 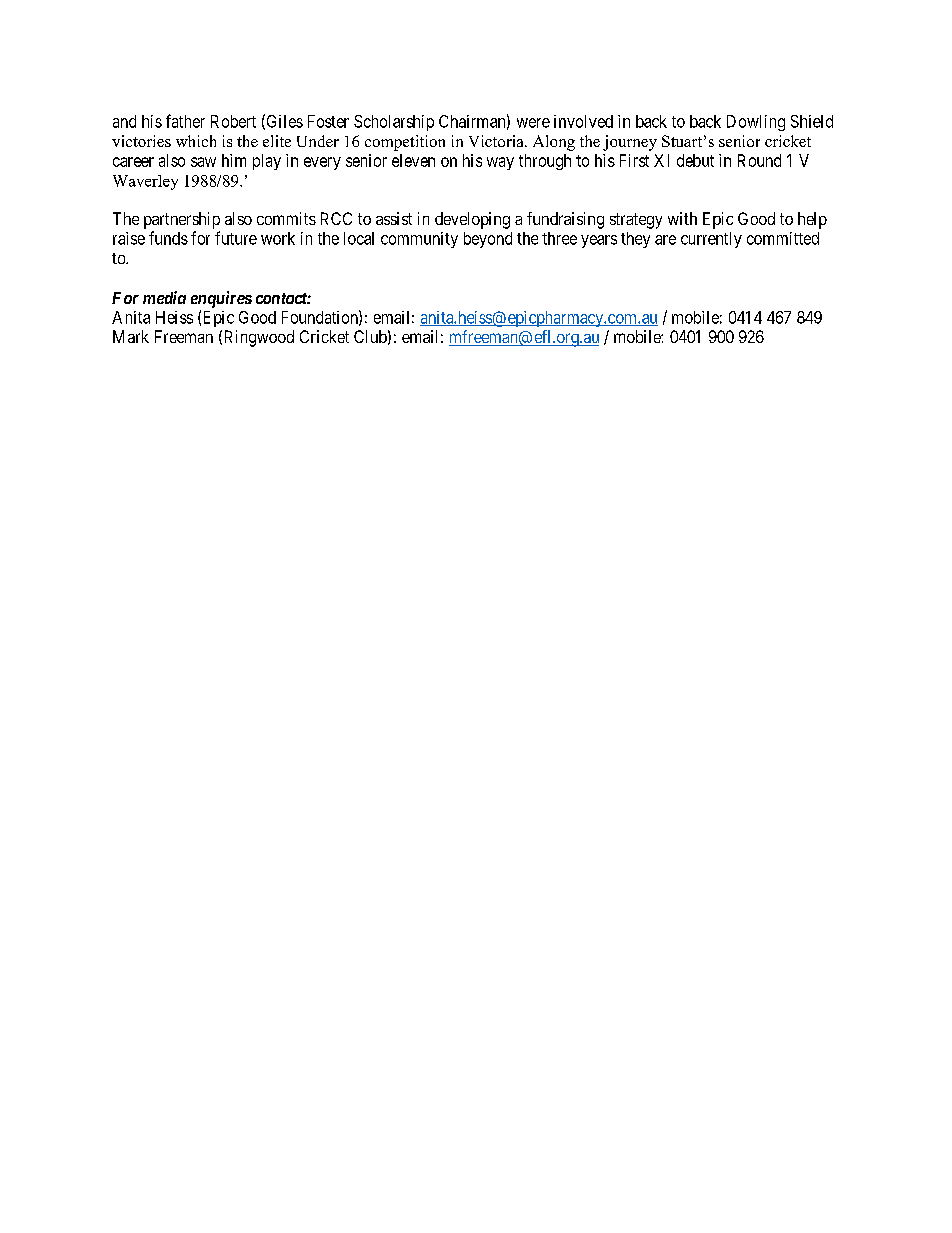 What do you see at coordinates (131, 336) in the page?
I see `Mark` at bounding box center [131, 336].
